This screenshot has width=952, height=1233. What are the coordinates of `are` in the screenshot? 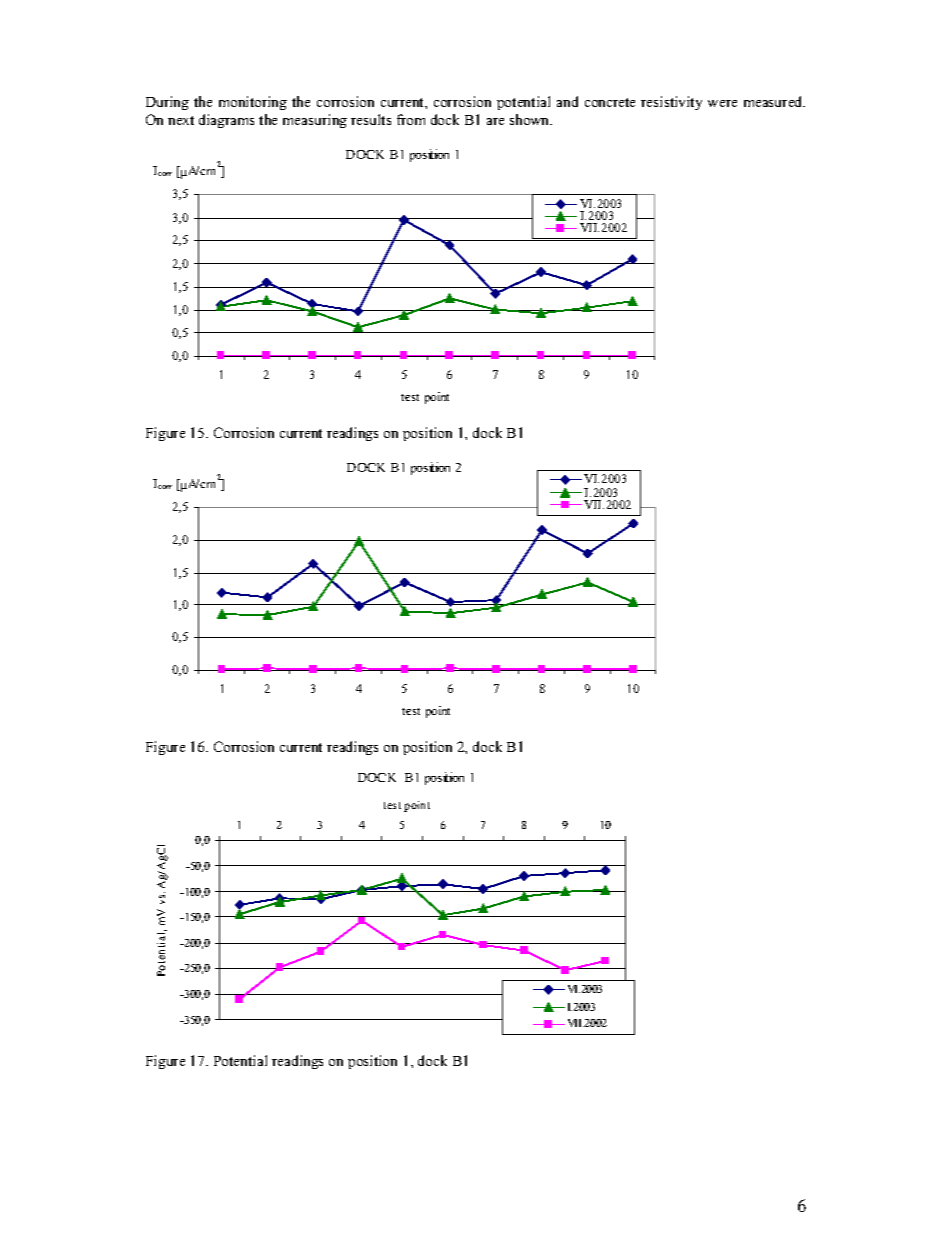 It's located at (495, 121).
